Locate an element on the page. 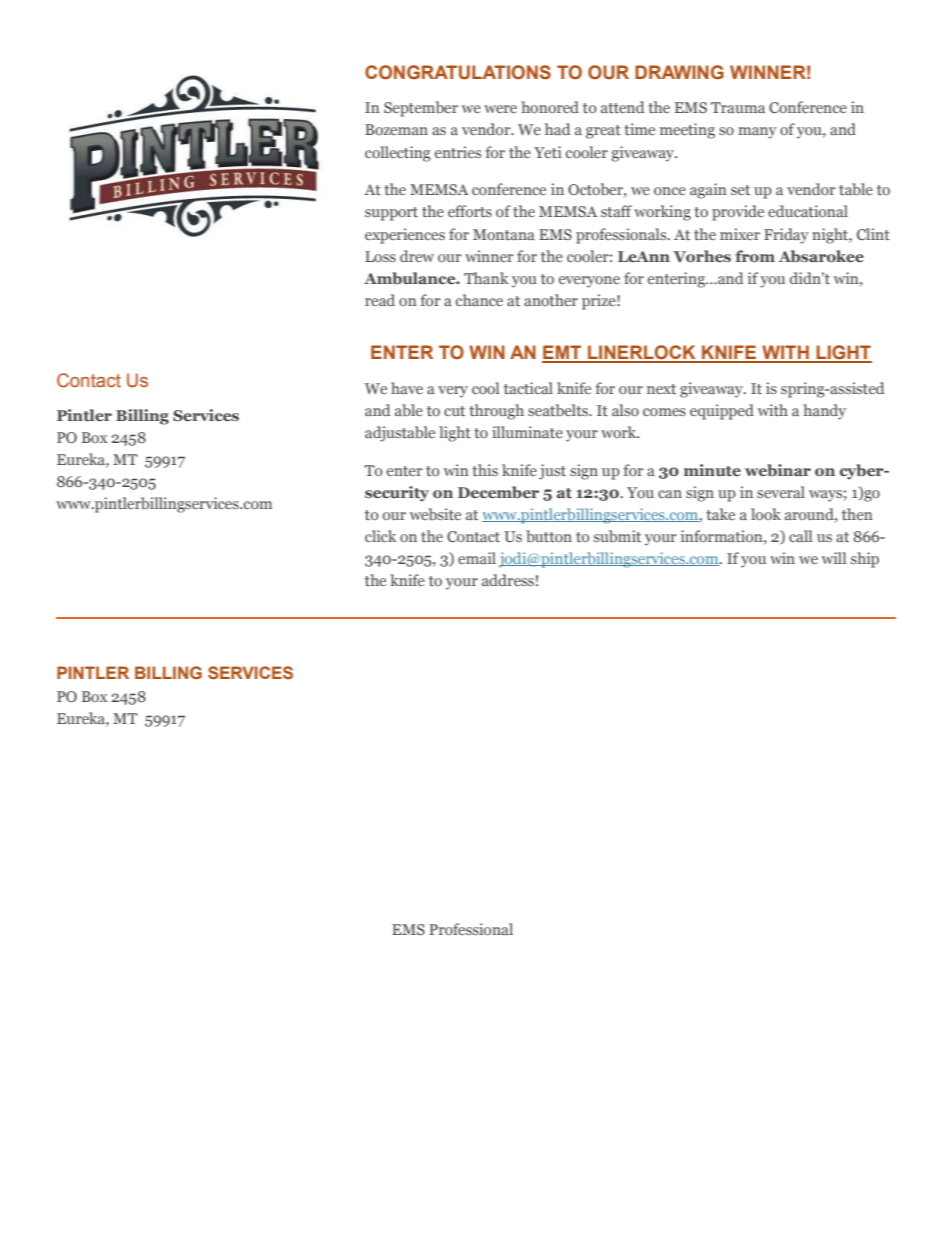  also is located at coordinates (625, 410).
